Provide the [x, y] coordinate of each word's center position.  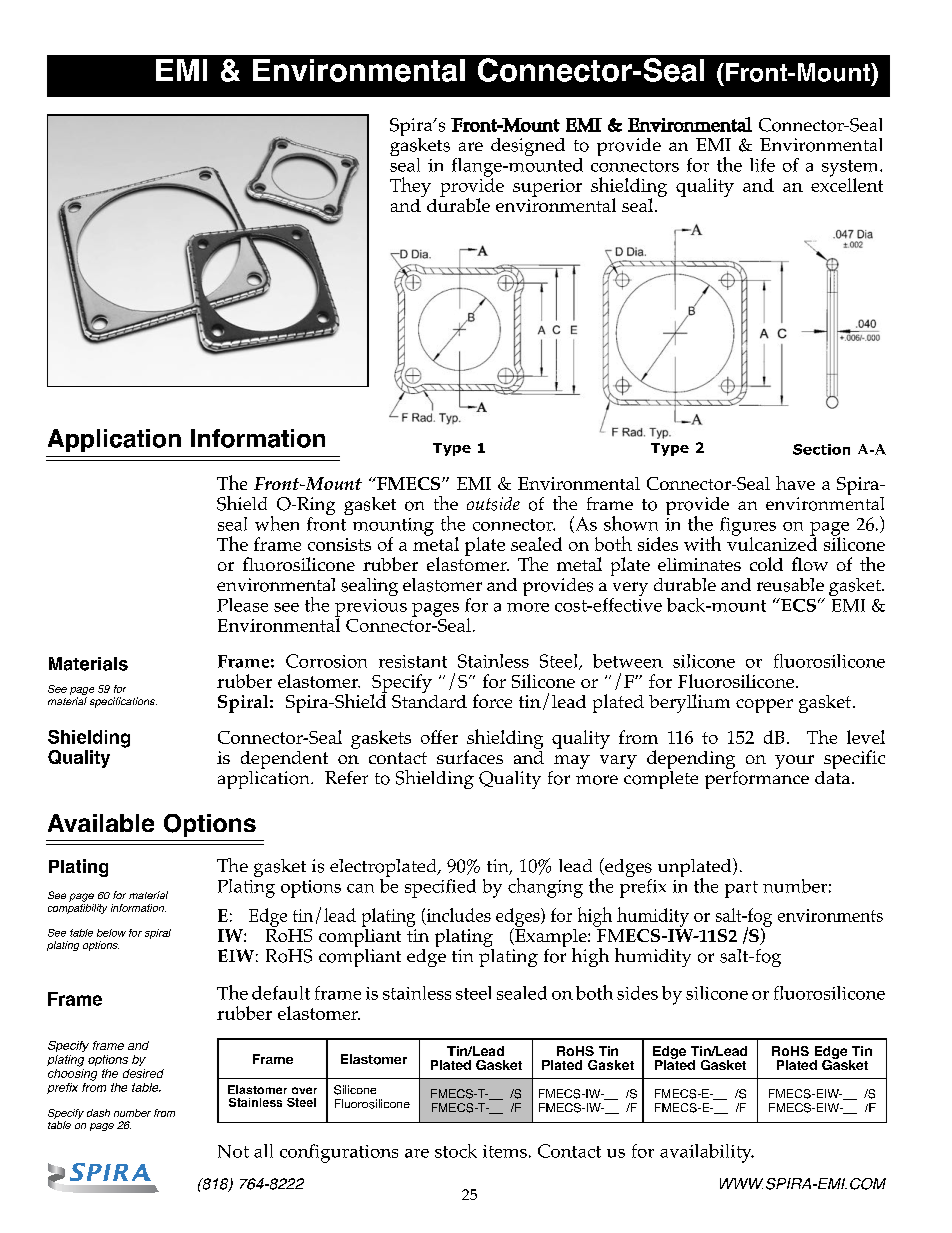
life [762, 165]
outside [493, 504]
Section [821, 449]
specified [440, 888]
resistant [413, 661]
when [277, 523]
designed [528, 147]
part [741, 889]
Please [242, 605]
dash [98, 1113]
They [410, 187]
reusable [790, 585]
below [111, 933]
